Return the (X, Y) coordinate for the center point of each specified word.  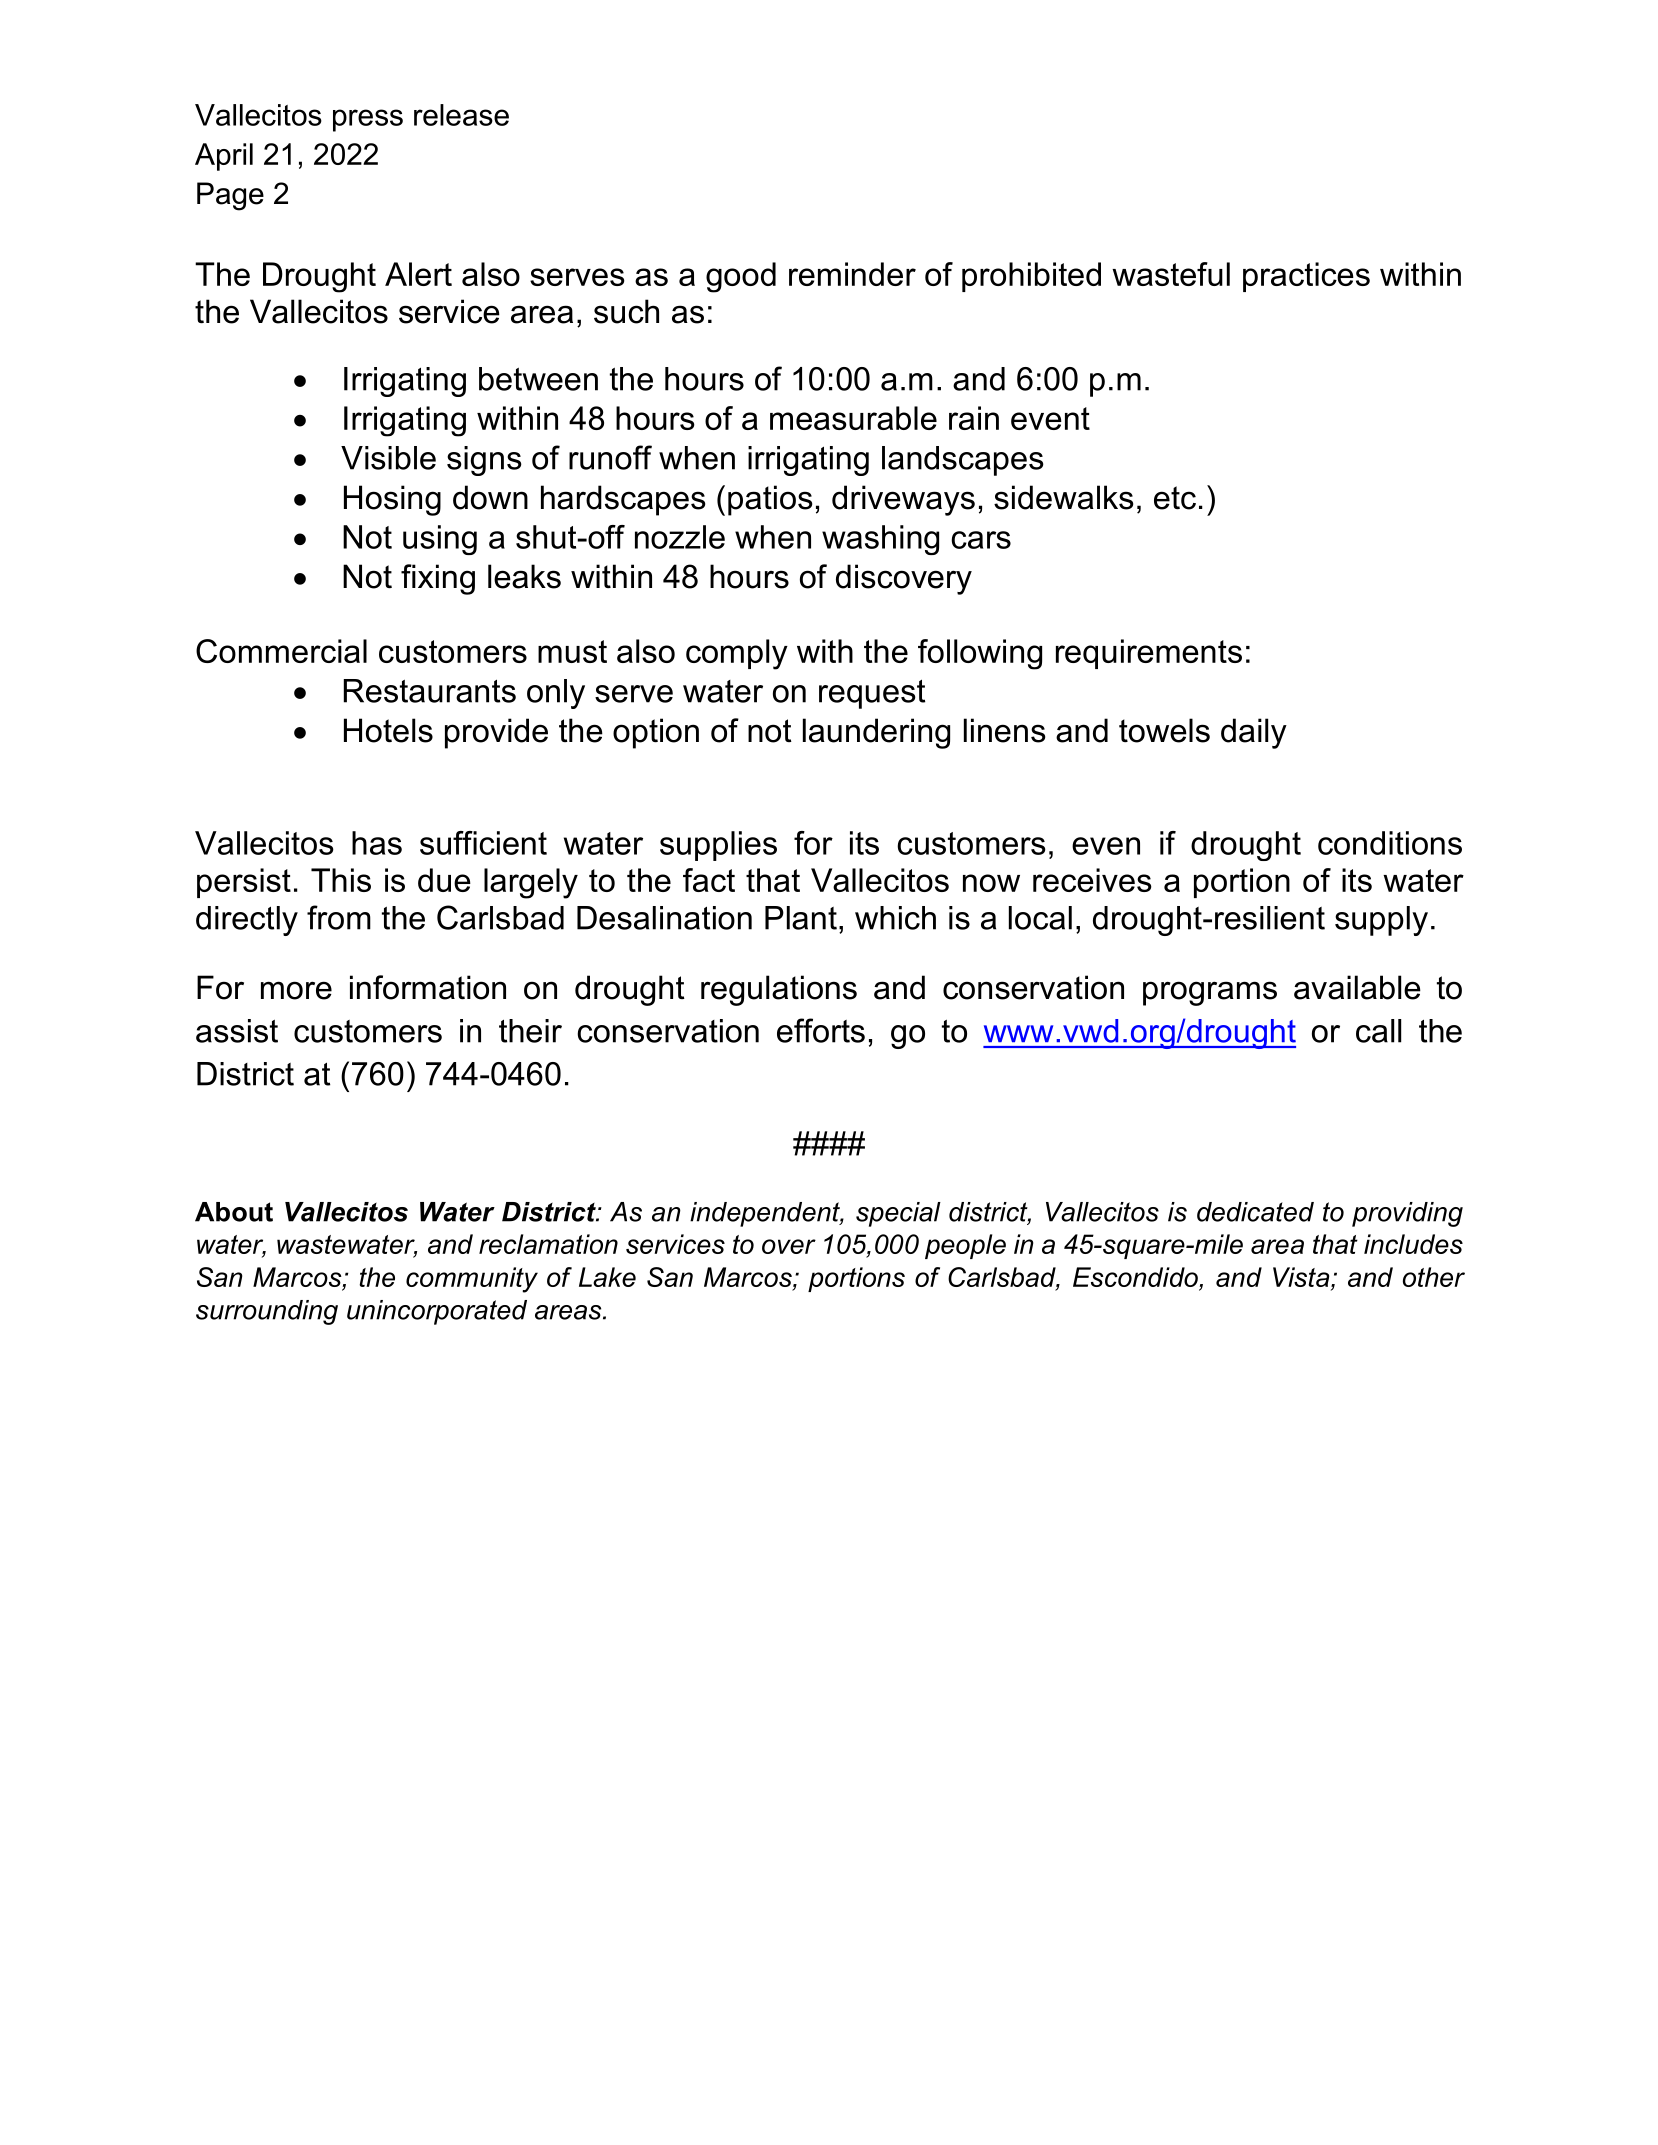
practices (1306, 277)
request (872, 694)
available (1357, 987)
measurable (853, 418)
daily (1254, 733)
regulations (779, 990)
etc (1175, 498)
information (428, 987)
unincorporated (437, 1312)
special (898, 1214)
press (368, 120)
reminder (852, 274)
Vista (1302, 1277)
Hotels (388, 730)
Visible (388, 458)
